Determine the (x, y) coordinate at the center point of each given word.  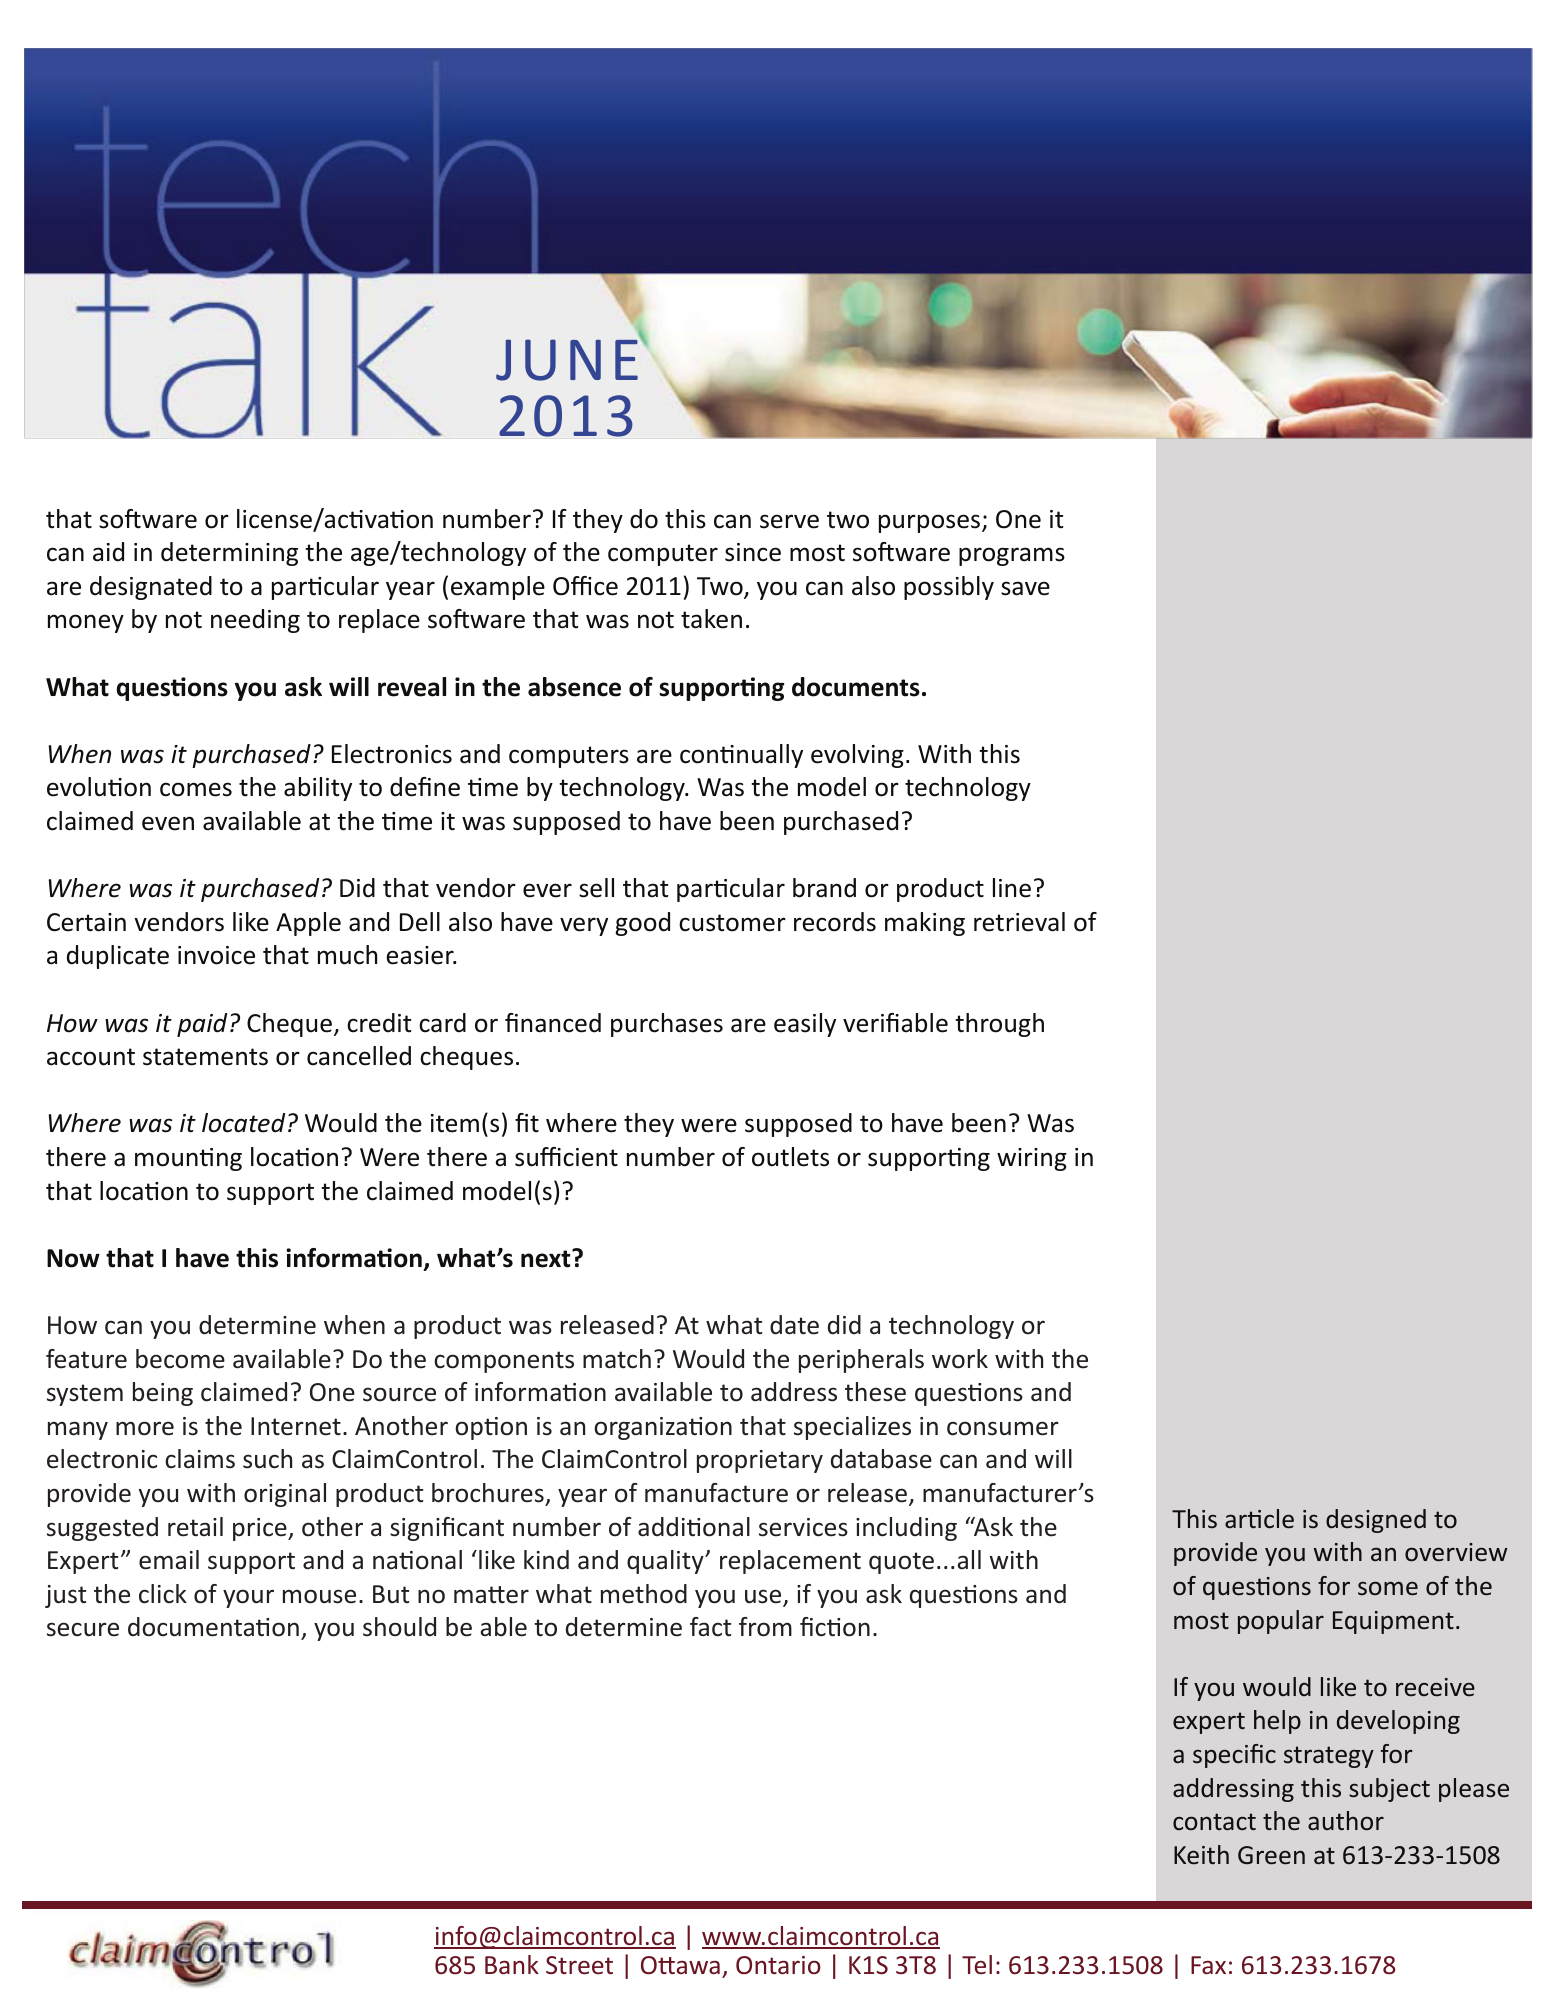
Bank (512, 1964)
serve (789, 521)
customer (732, 923)
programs (1012, 556)
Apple (308, 924)
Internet (296, 1426)
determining (229, 554)
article (1259, 1519)
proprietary (760, 1461)
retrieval (1019, 922)
